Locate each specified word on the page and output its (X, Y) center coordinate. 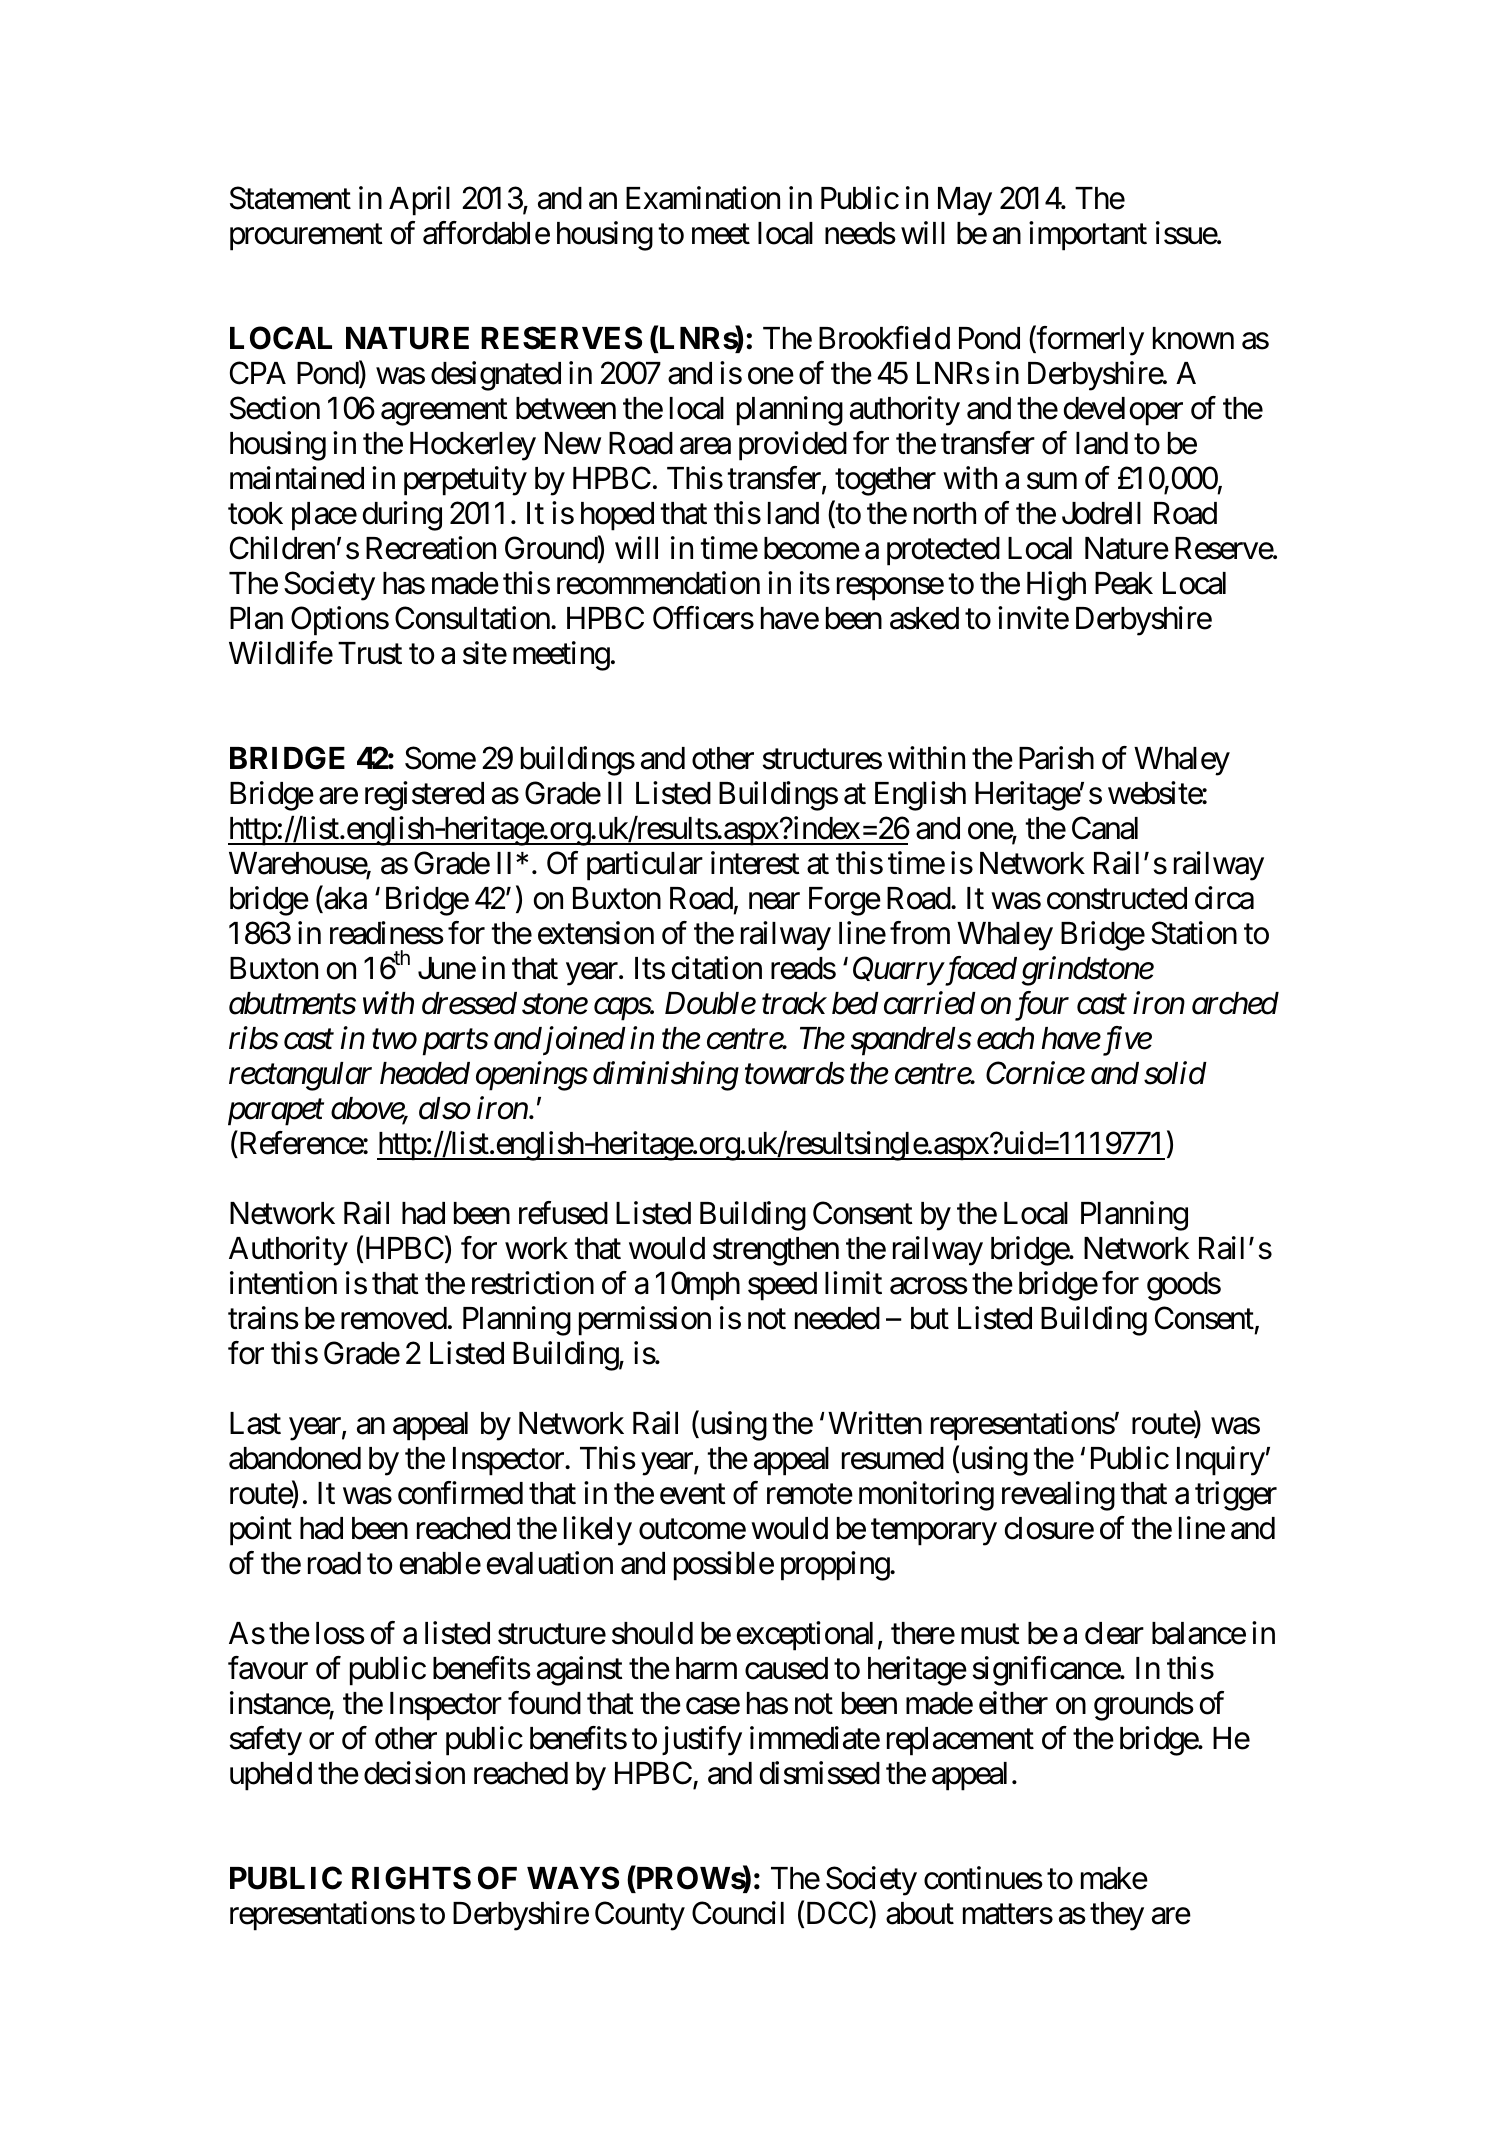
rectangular (300, 1076)
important (1088, 236)
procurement (306, 238)
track (794, 1003)
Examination (703, 198)
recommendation (658, 583)
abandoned (295, 1458)
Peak (1124, 583)
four (1042, 1006)
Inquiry (1221, 1461)
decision (414, 1773)
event (693, 1495)
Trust (370, 653)
